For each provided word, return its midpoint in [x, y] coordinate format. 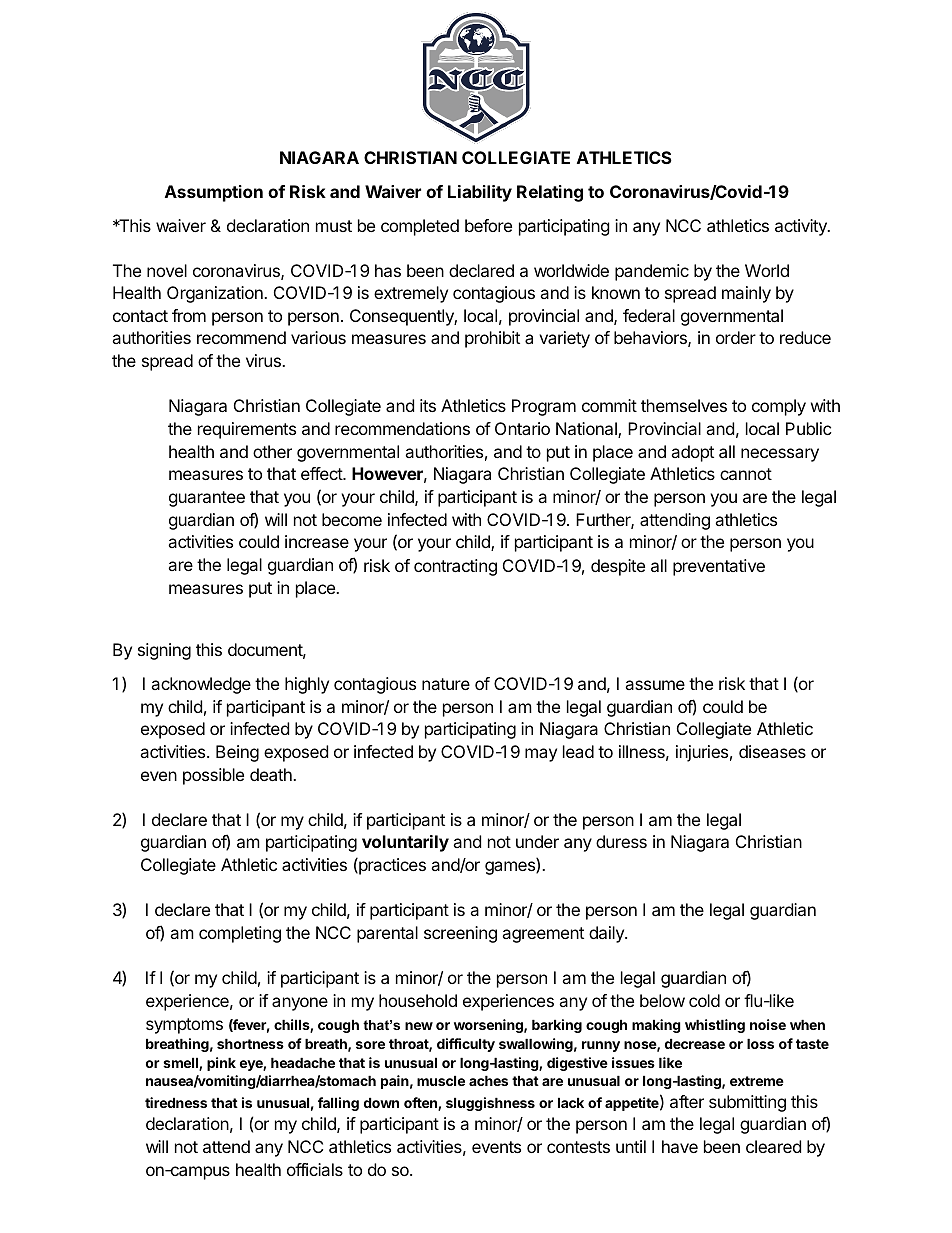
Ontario [522, 428]
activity [802, 227]
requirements [247, 430]
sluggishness [490, 1104]
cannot [746, 474]
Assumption [214, 193]
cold [704, 1000]
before [488, 225]
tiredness [176, 1102]
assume [655, 685]
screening [460, 934]
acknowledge [201, 685]
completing [240, 934]
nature [446, 684]
